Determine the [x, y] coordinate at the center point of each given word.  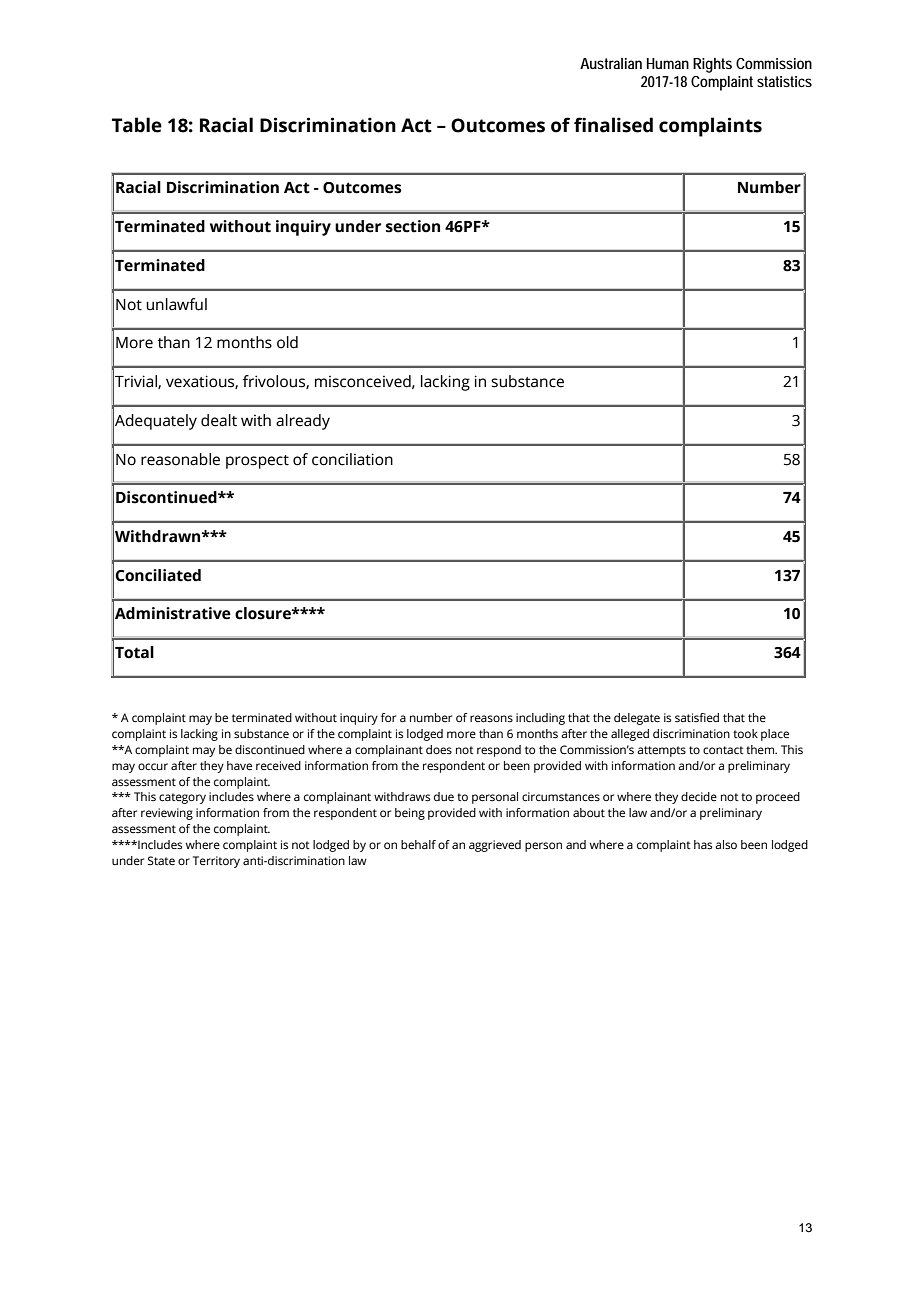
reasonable [180, 459]
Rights [712, 65]
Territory [216, 862]
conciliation [352, 459]
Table [137, 125]
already [303, 422]
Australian [611, 63]
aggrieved [495, 846]
